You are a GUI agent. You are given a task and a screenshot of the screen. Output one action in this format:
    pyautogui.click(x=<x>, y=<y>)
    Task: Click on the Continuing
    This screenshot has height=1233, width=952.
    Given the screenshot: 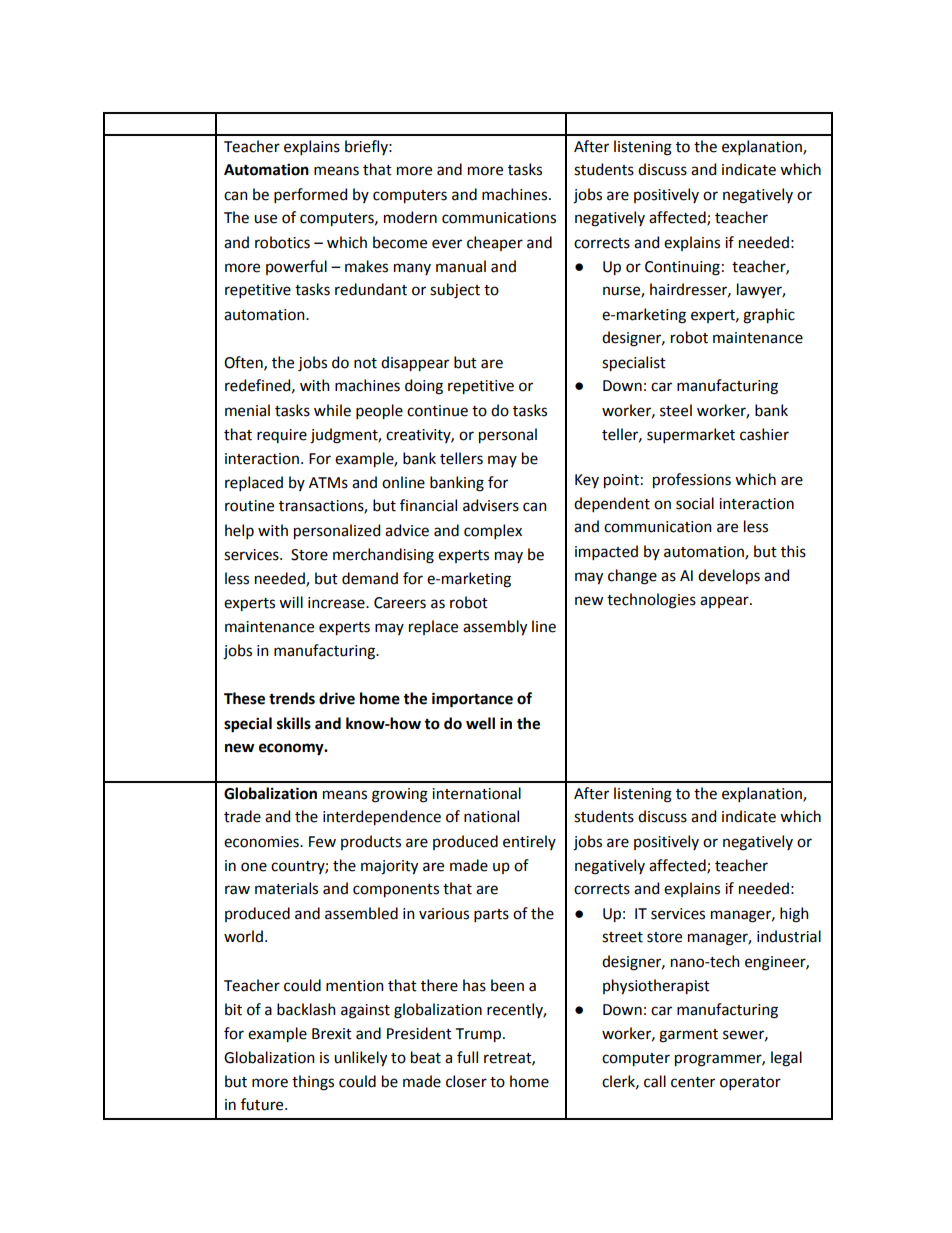 What is the action you would take?
    pyautogui.click(x=682, y=268)
